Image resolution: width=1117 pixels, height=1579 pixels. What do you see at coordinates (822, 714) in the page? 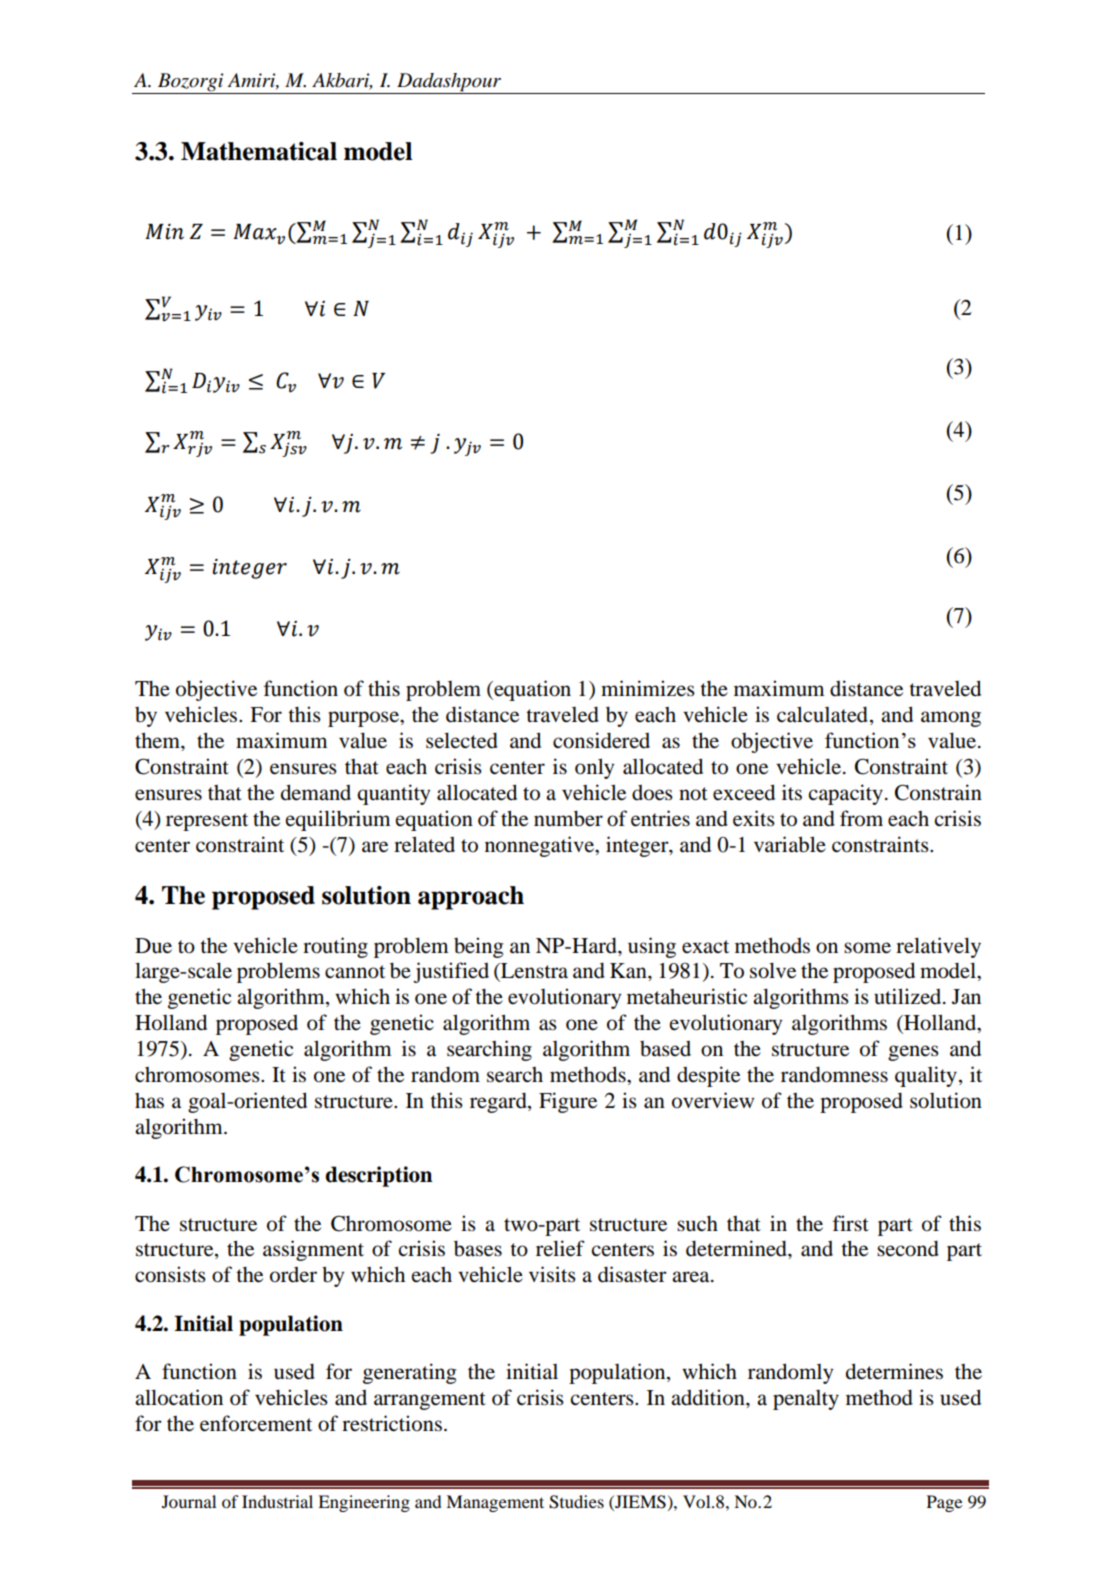
I see `calculated` at bounding box center [822, 714].
